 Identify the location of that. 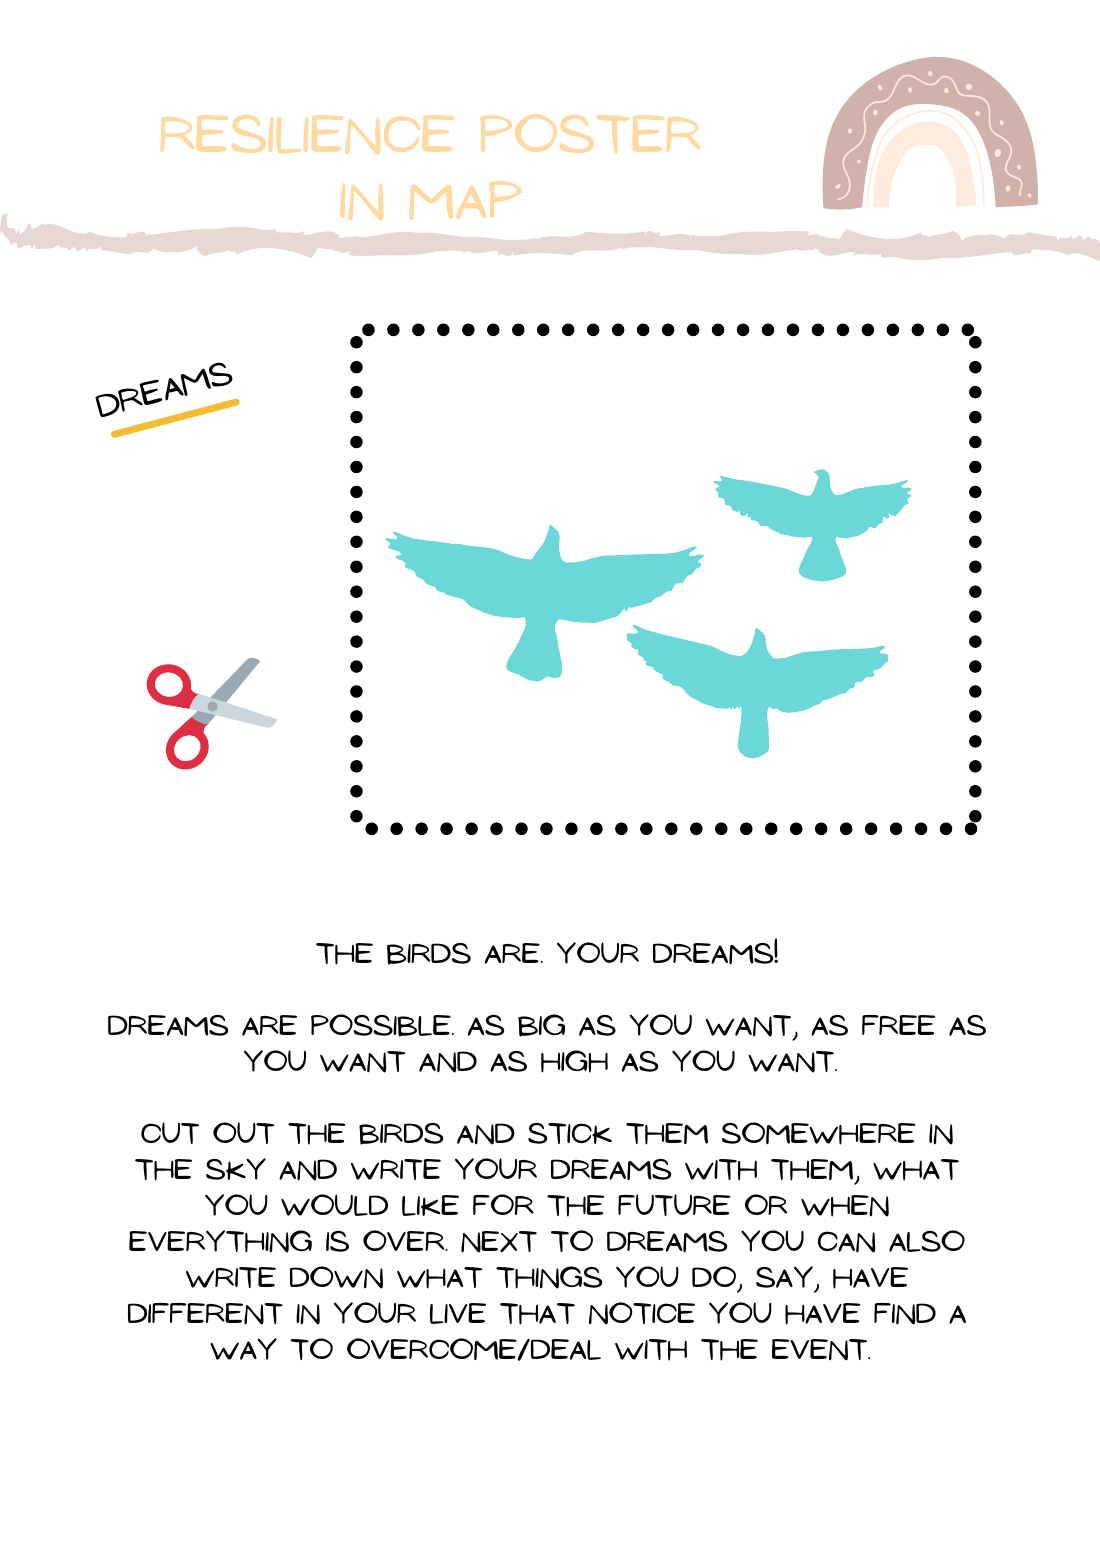
(537, 1314).
